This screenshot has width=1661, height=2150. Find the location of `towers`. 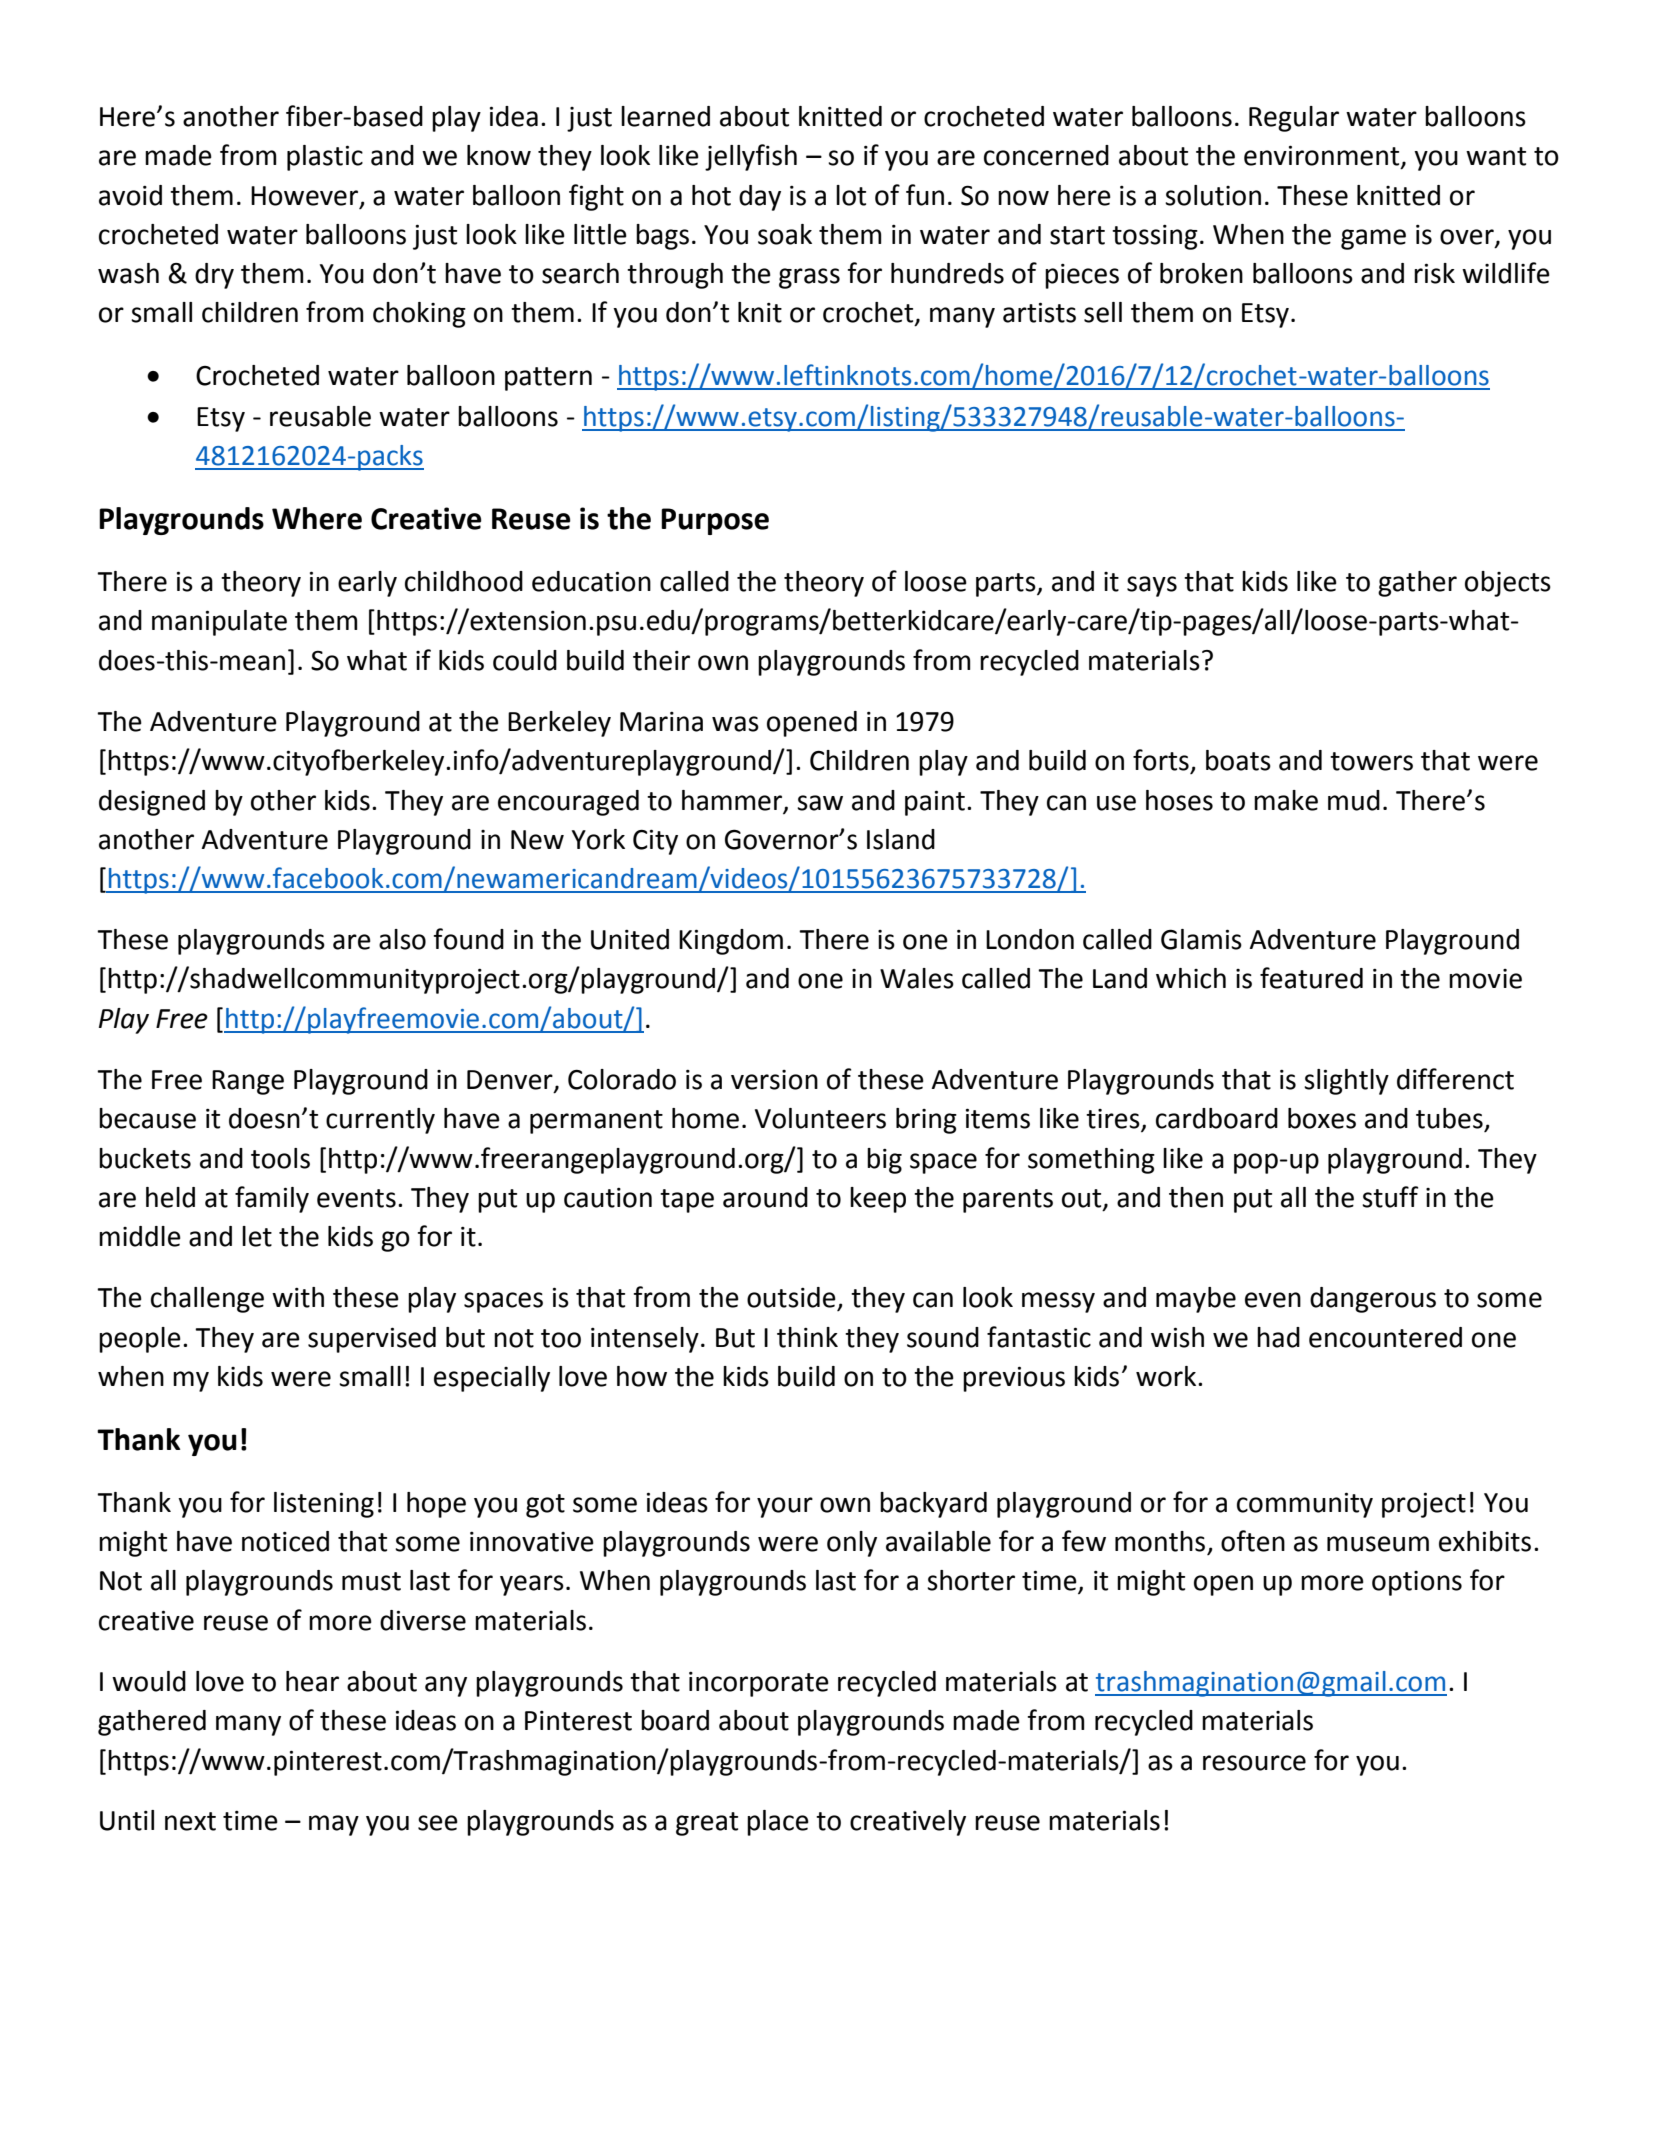

towers is located at coordinates (1371, 761).
